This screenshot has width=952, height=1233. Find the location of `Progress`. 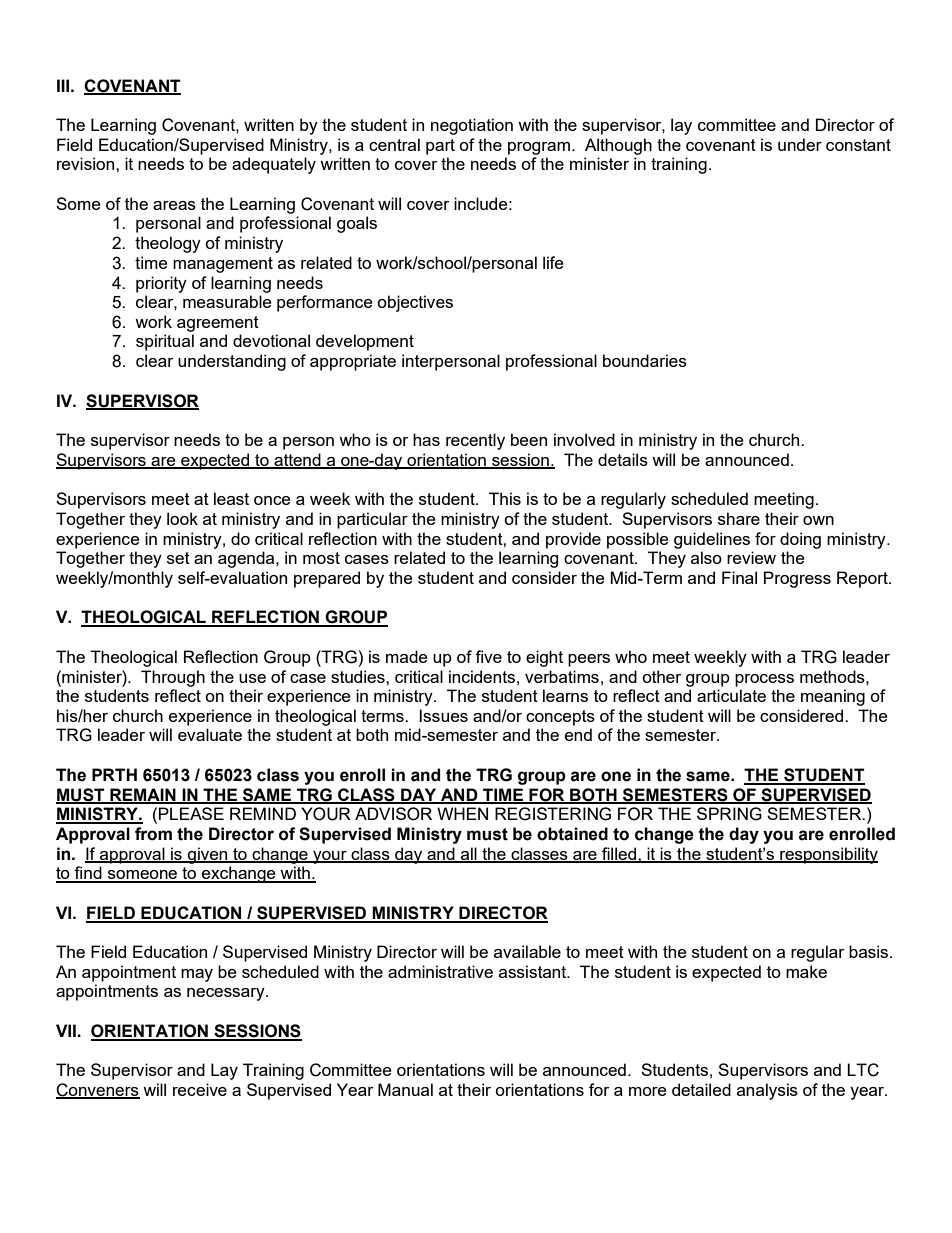

Progress is located at coordinates (797, 579).
